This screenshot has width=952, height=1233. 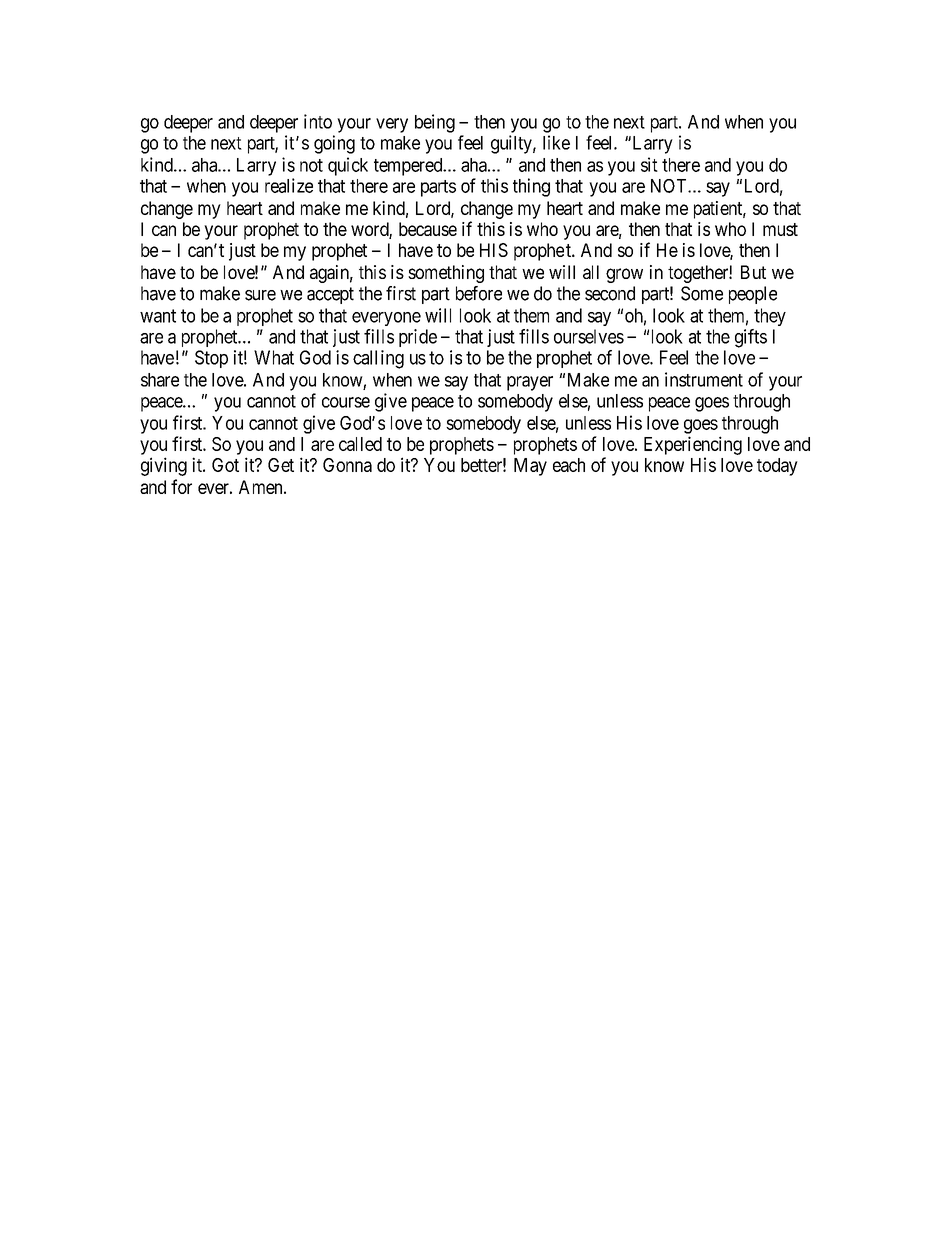 What do you see at coordinates (530, 467) in the screenshot?
I see `May` at bounding box center [530, 467].
